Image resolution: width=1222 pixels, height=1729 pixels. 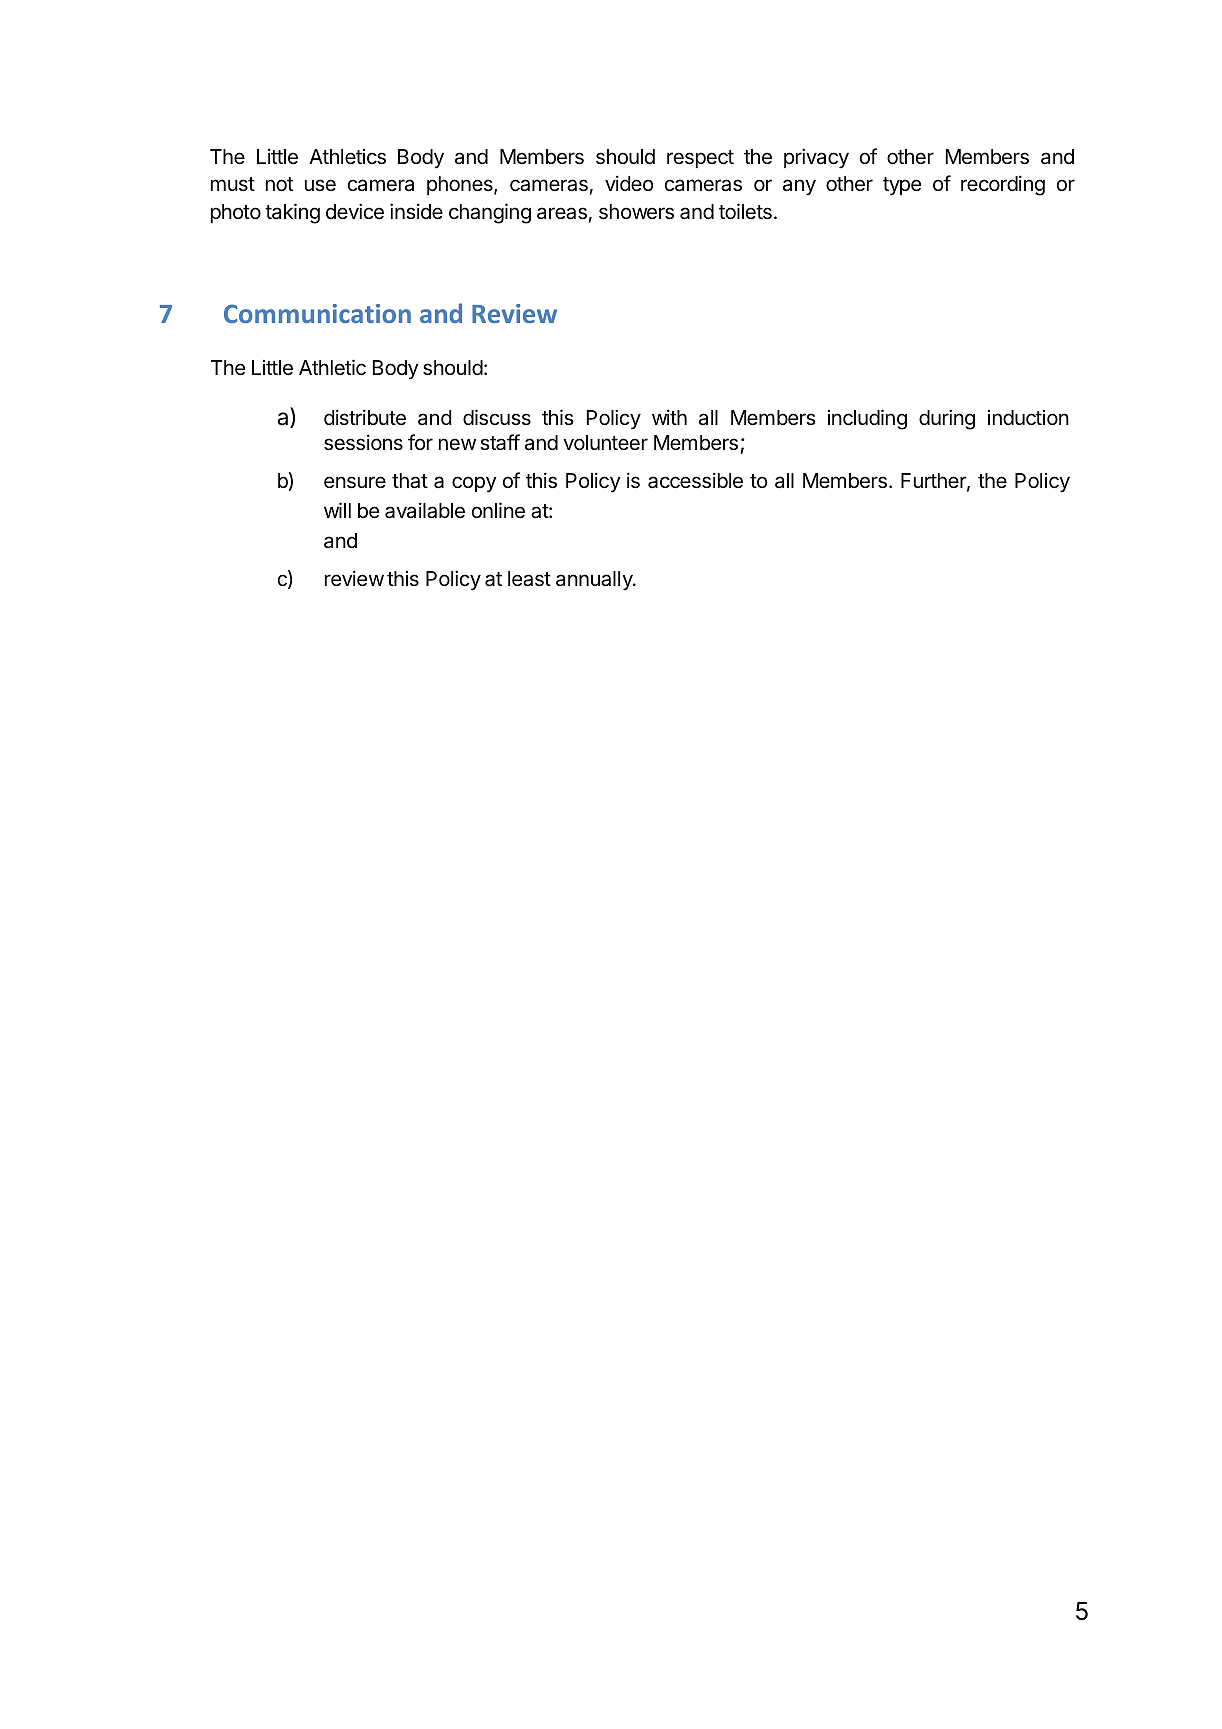 I want to click on annually, so click(x=595, y=581).
